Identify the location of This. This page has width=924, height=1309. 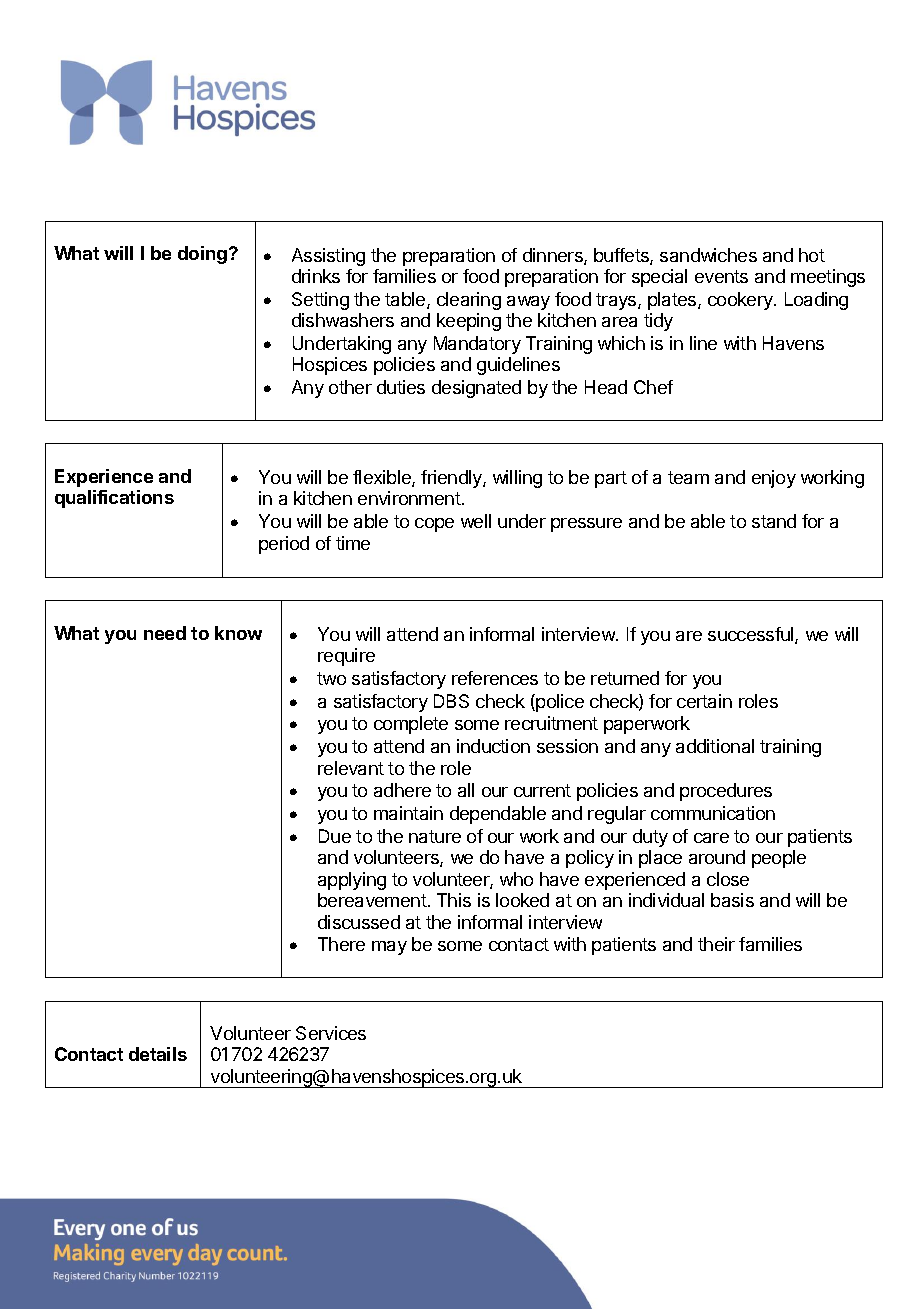
(454, 900).
